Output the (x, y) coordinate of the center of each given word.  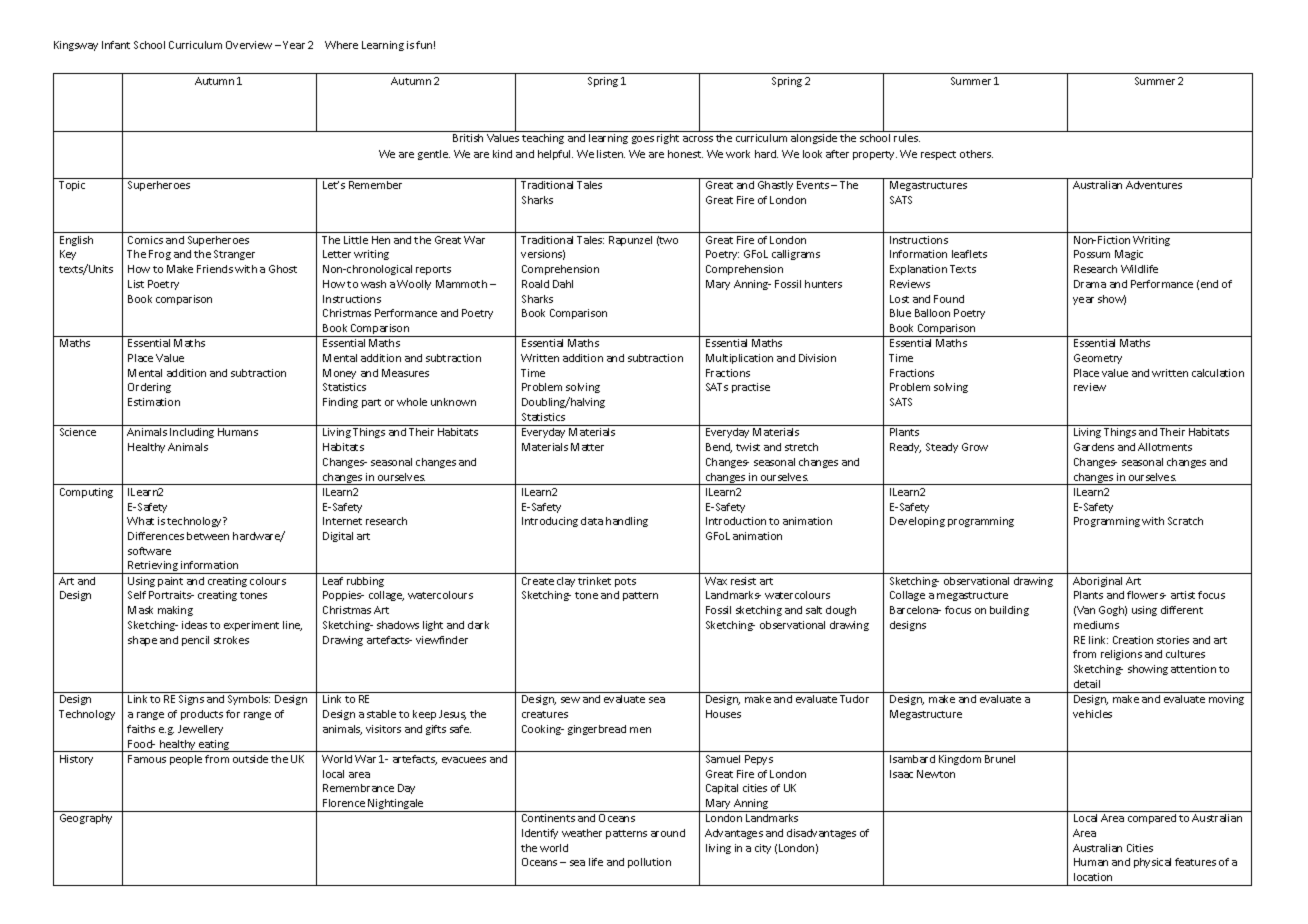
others (976, 154)
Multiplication (739, 359)
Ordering (149, 388)
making (175, 611)
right (668, 139)
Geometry (1098, 359)
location (1093, 877)
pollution (649, 863)
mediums (1096, 625)
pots (625, 582)
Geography (86, 819)
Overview (249, 45)
